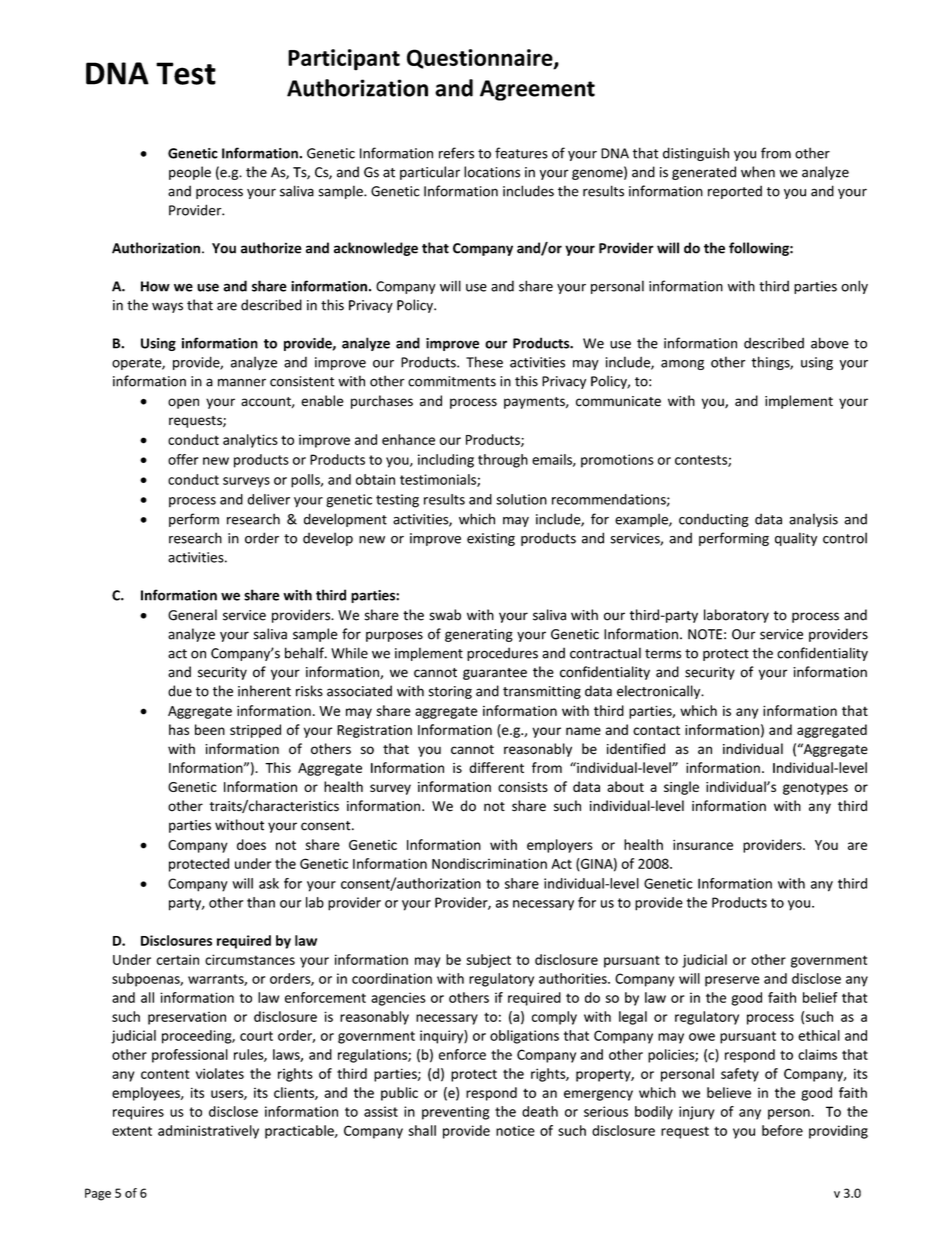 The image size is (952, 1233). Describe the element at coordinates (782, 1130) in the screenshot. I see `before` at that location.
